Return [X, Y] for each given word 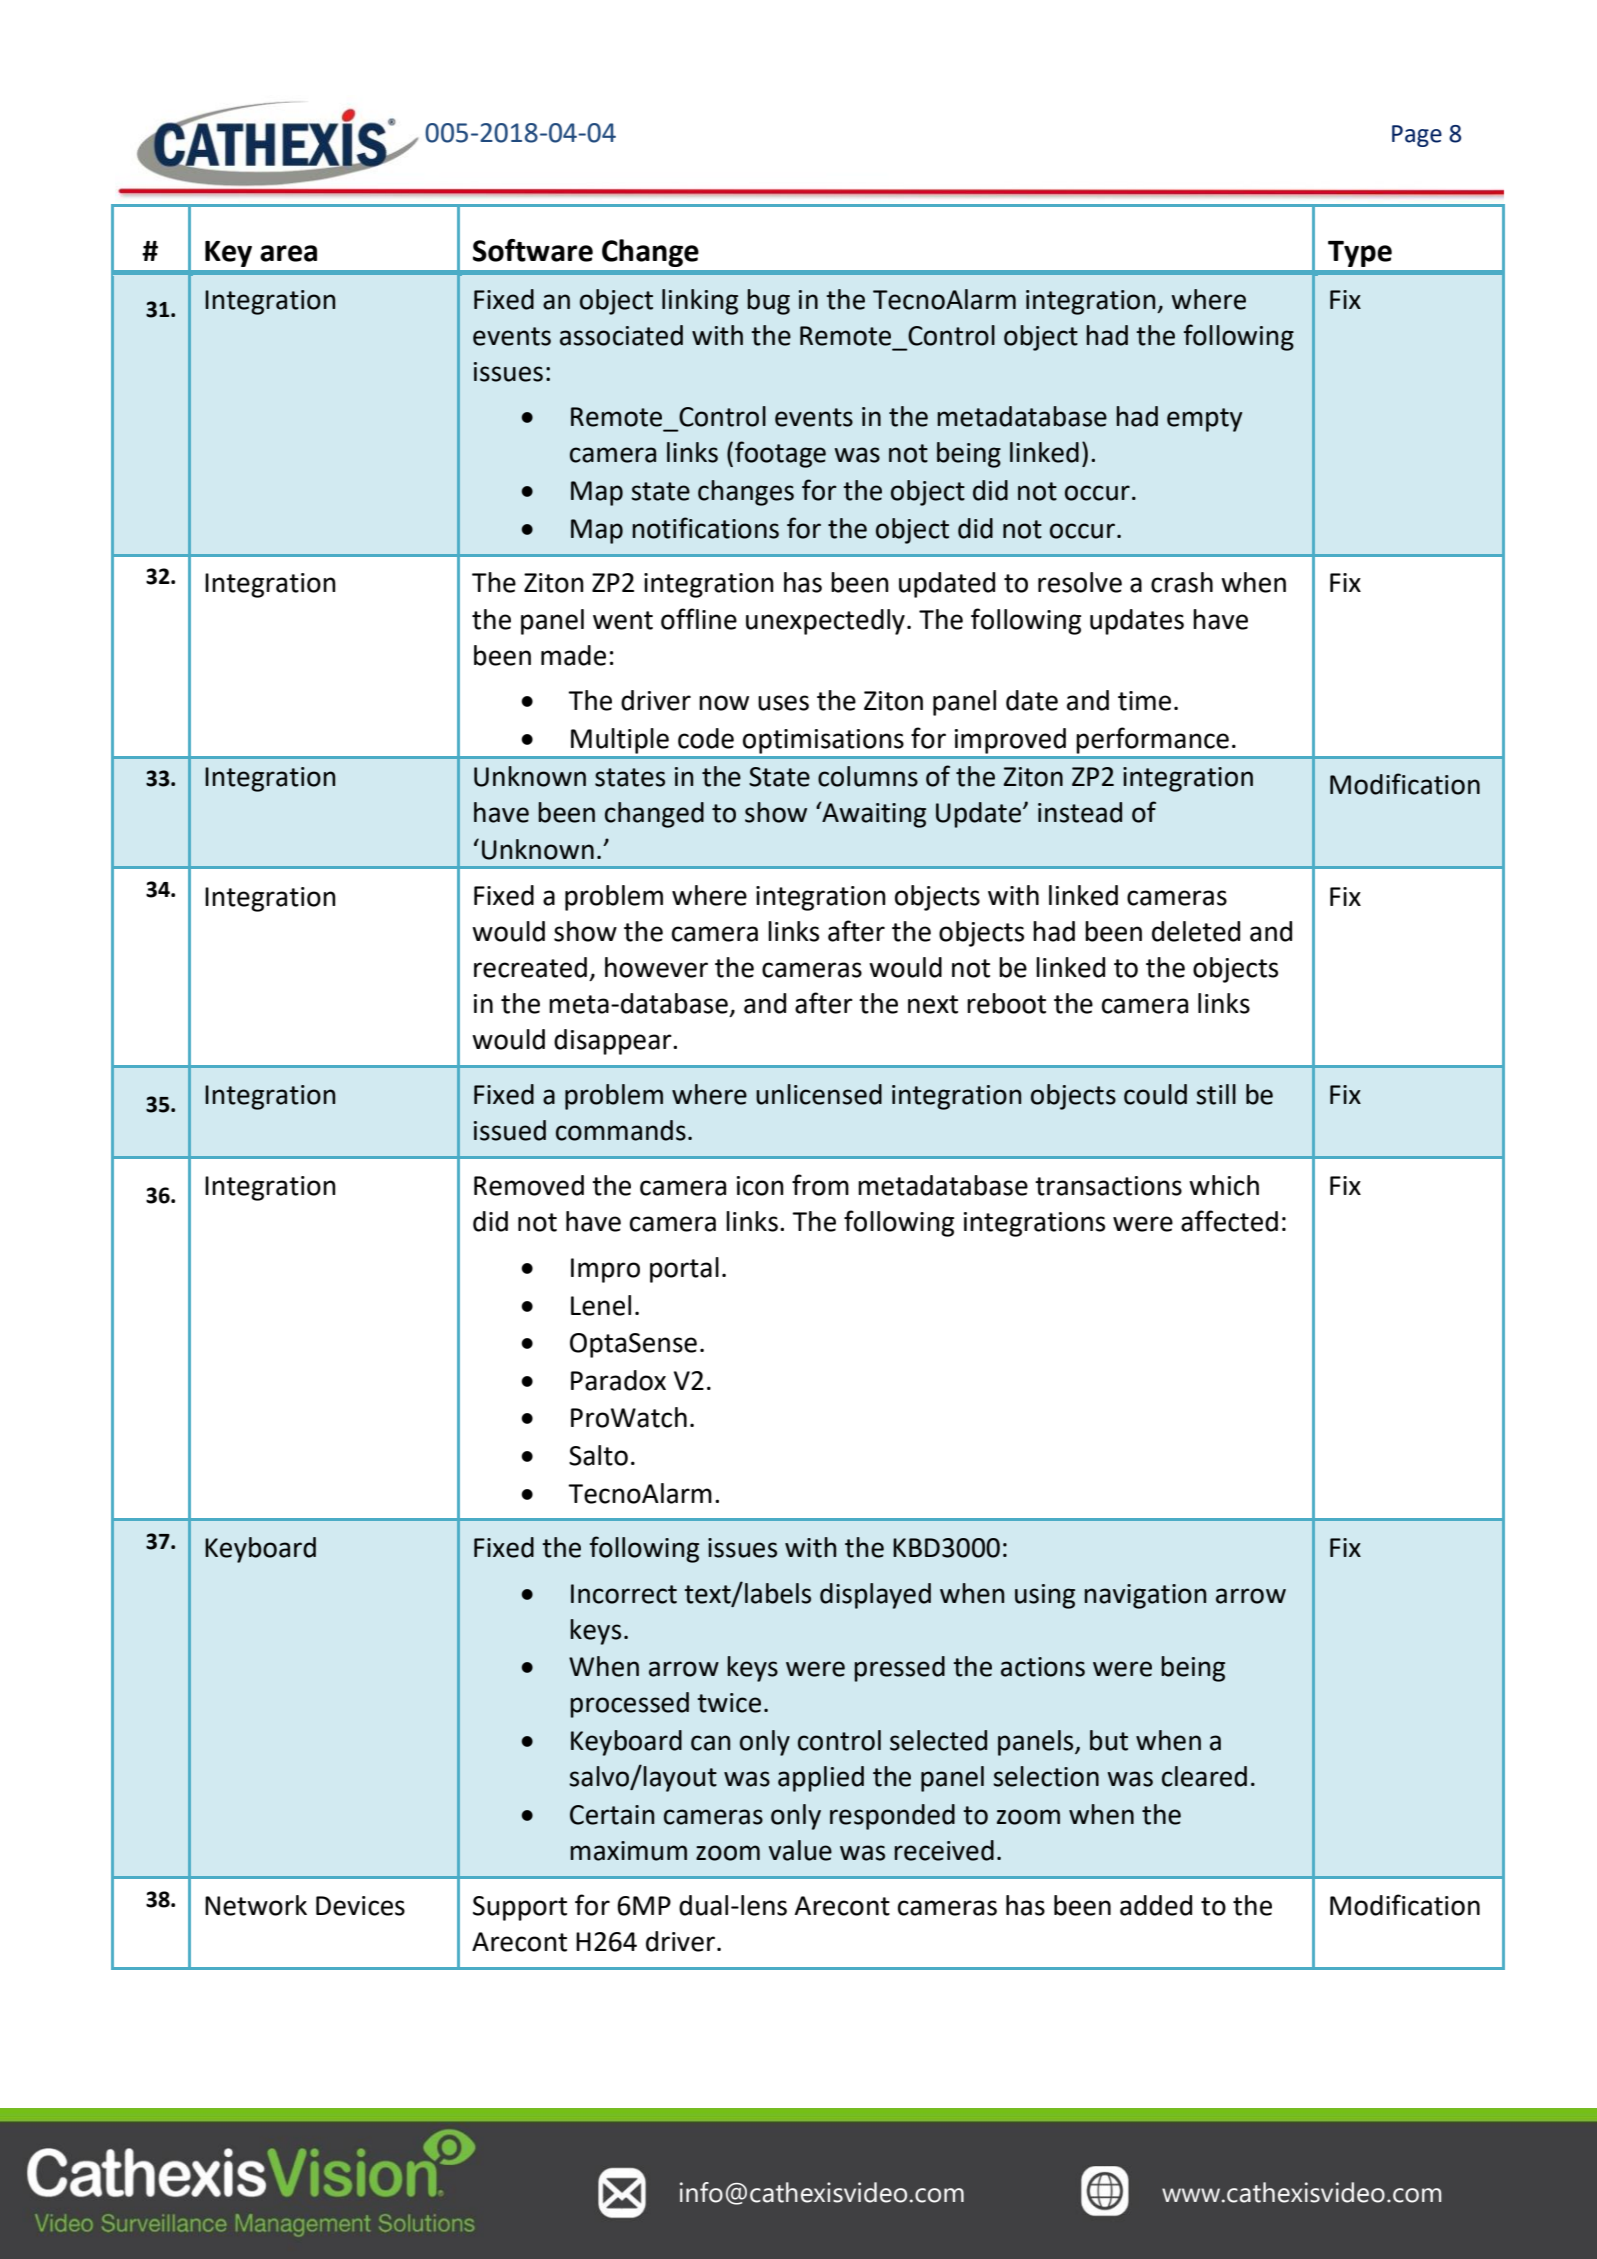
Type [1360, 254]
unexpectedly [825, 622]
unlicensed [819, 1094]
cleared [1204, 1776]
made [573, 655]
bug [768, 302]
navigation [1145, 1596]
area [288, 253]
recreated [530, 967]
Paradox [618, 1380]
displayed [875, 1596]
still [1216, 1094]
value [800, 1850]
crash [1182, 582]
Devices [360, 1906]
